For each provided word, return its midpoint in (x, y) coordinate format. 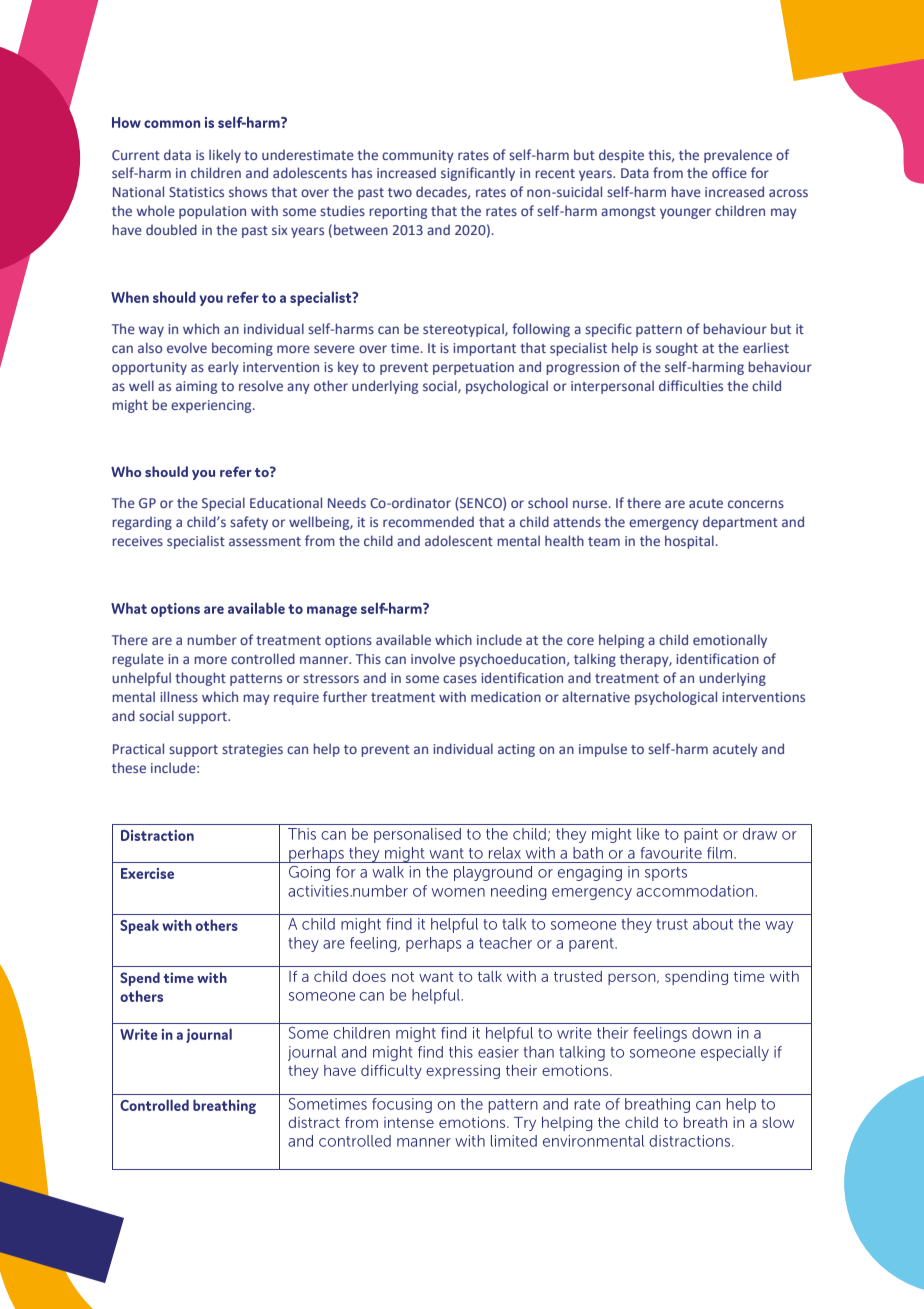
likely (225, 156)
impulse (603, 750)
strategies (252, 750)
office (729, 172)
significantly (478, 174)
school (548, 502)
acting (516, 750)
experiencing (212, 406)
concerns (756, 504)
